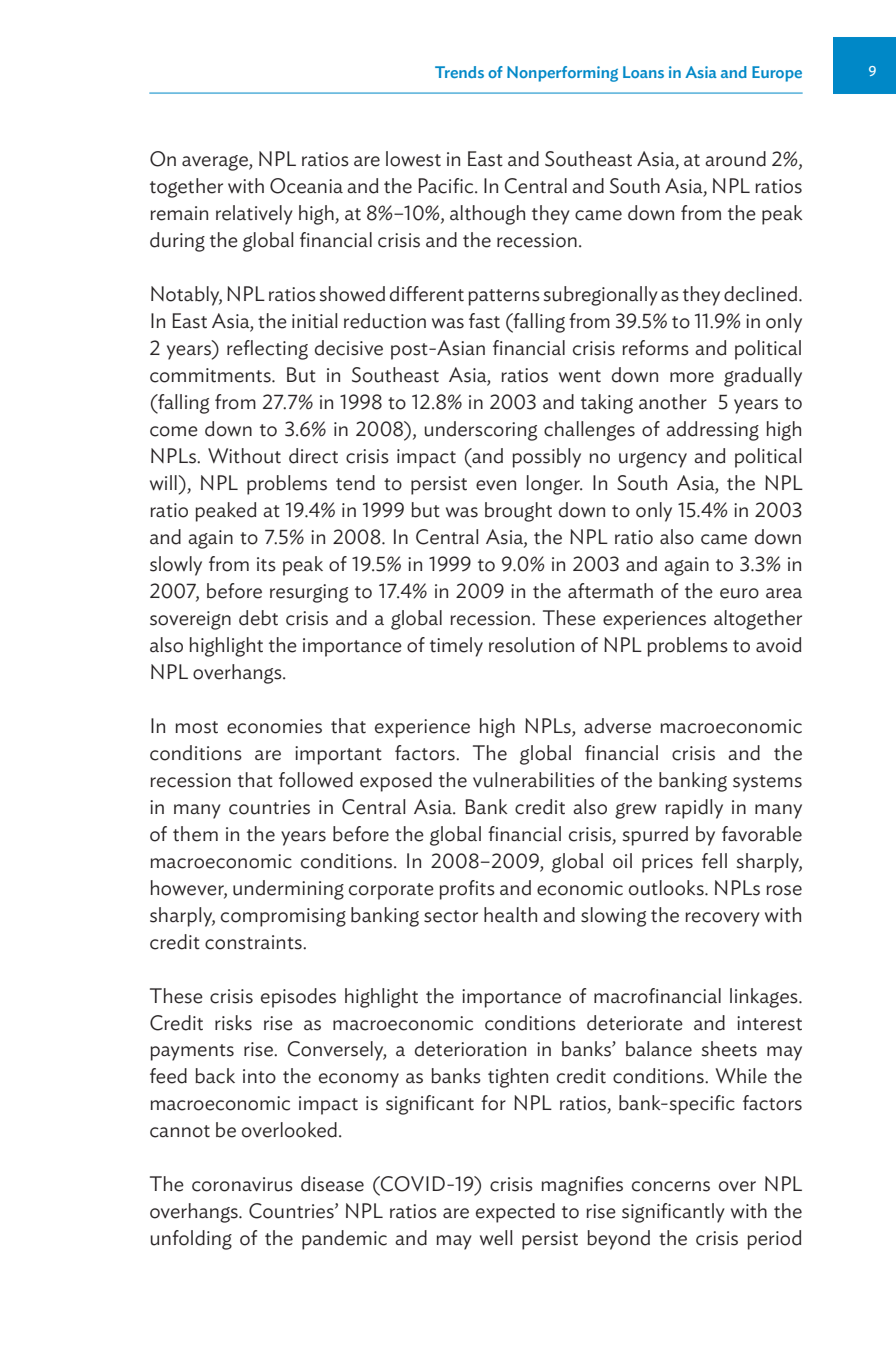 This screenshot has height=1345, width=896. Describe the element at coordinates (242, 1184) in the screenshot. I see `coronavirus` at that location.
